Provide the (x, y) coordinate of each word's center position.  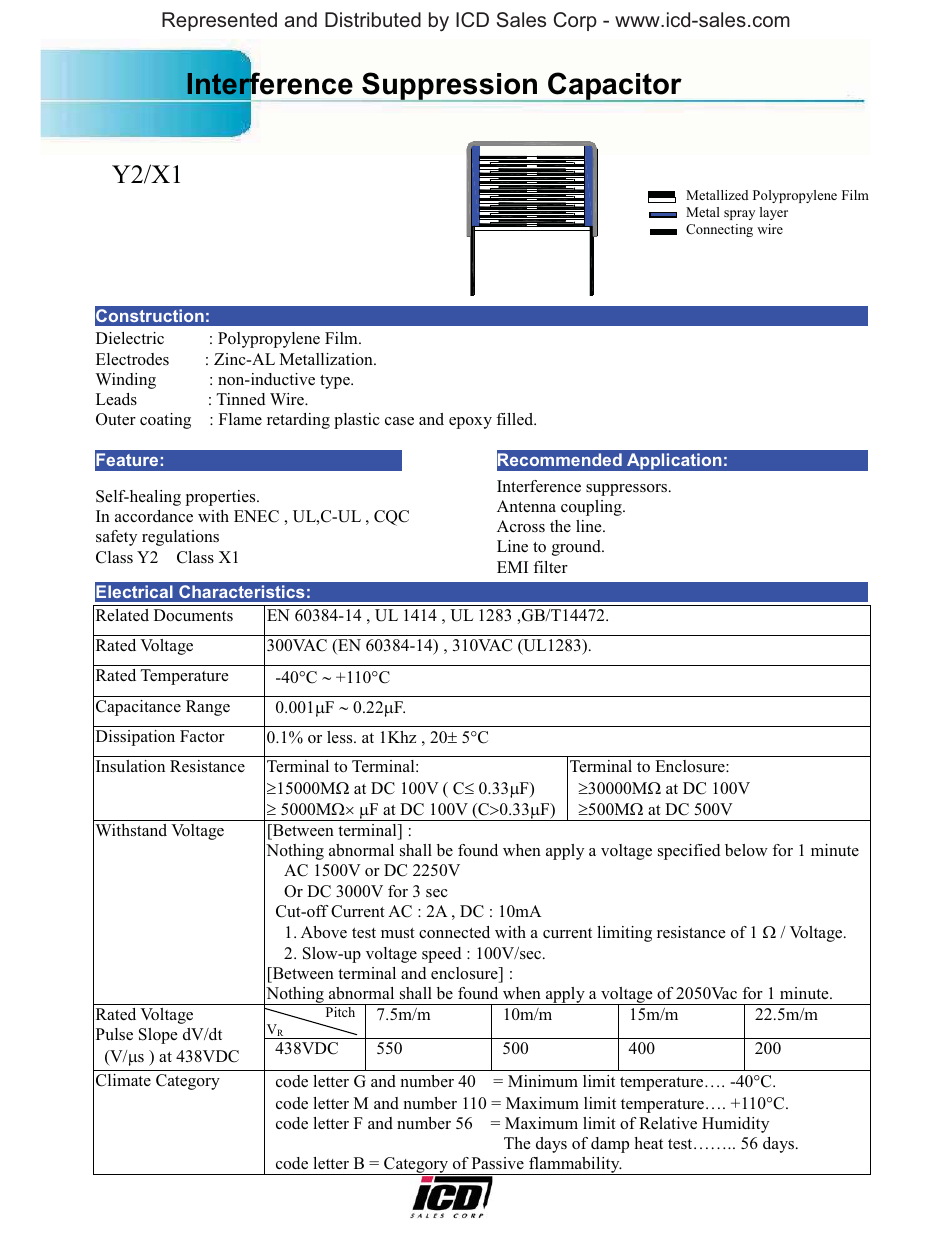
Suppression (450, 87)
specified (689, 852)
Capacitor (615, 87)
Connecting (719, 230)
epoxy (470, 423)
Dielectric (130, 338)
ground (577, 548)
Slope (158, 1036)
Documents (193, 615)
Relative (668, 1123)
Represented (219, 21)
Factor (202, 736)
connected (454, 932)
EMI (512, 567)
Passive (498, 1163)
